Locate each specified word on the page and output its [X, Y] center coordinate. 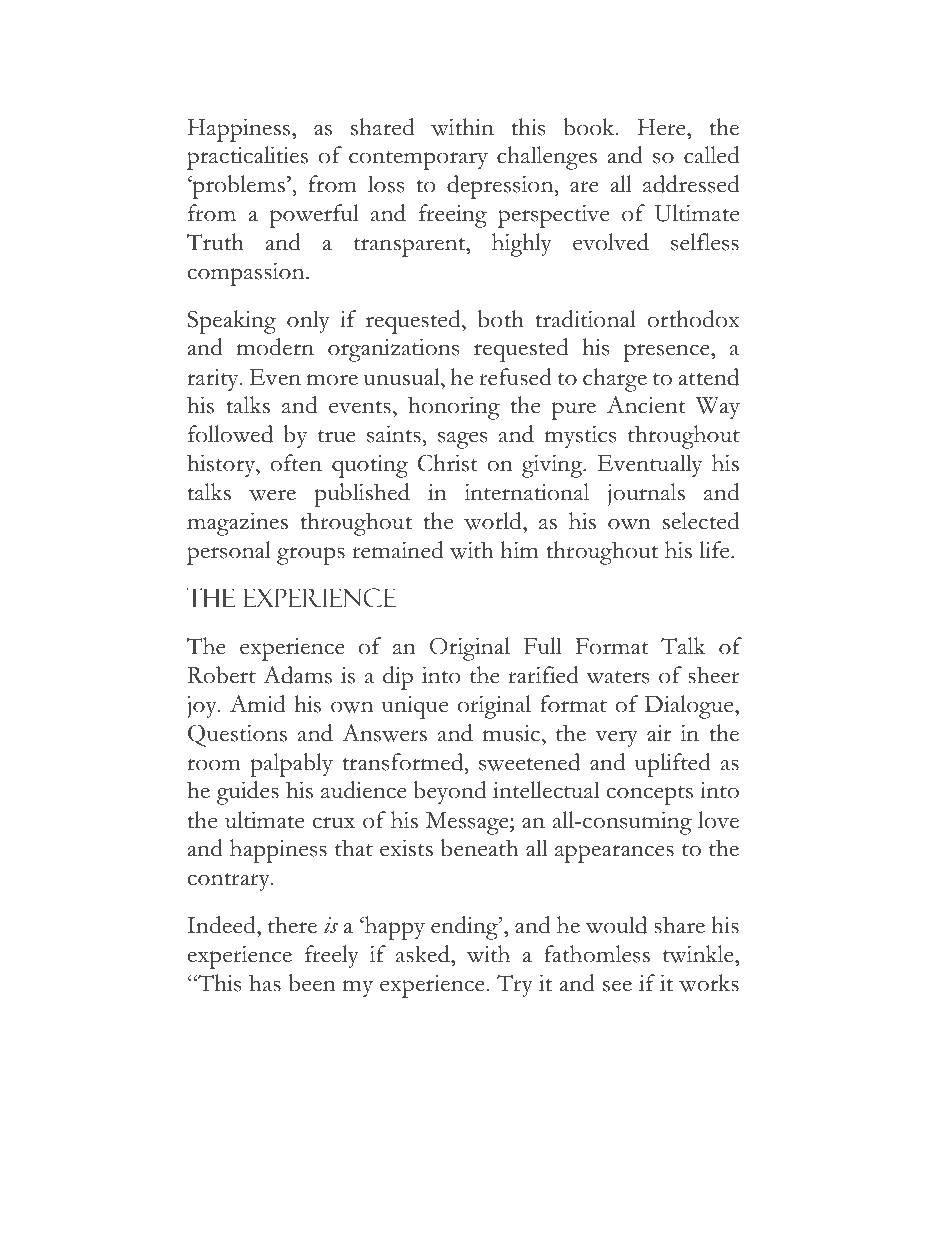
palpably [291, 765]
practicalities [247, 158]
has [265, 983]
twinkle [699, 954]
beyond [450, 792]
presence [668, 353]
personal [229, 553]
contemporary [418, 160]
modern [275, 347]
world [494, 521]
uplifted [673, 765]
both [501, 319]
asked [424, 954]
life [715, 550]
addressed [691, 184]
